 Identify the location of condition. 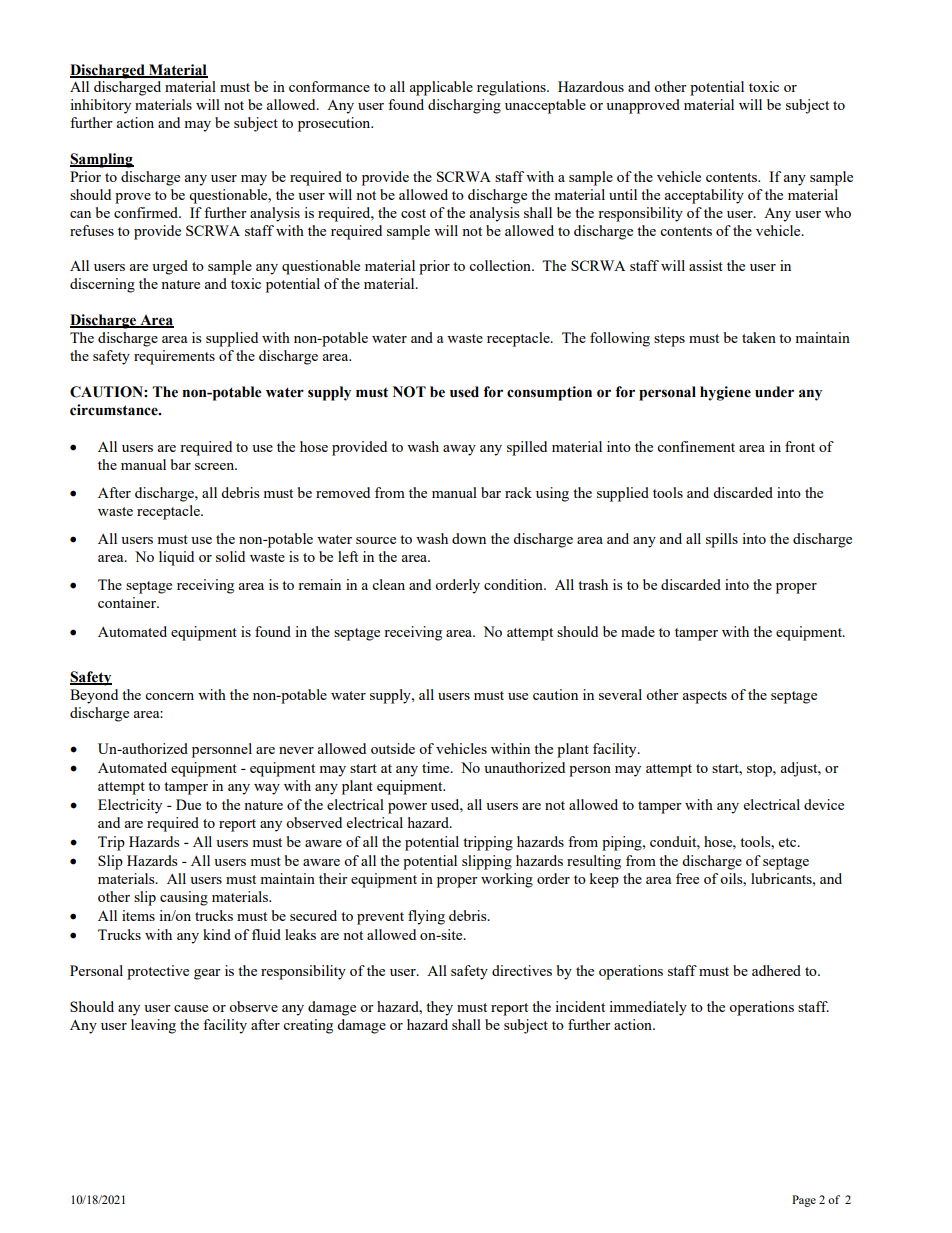
(514, 584).
